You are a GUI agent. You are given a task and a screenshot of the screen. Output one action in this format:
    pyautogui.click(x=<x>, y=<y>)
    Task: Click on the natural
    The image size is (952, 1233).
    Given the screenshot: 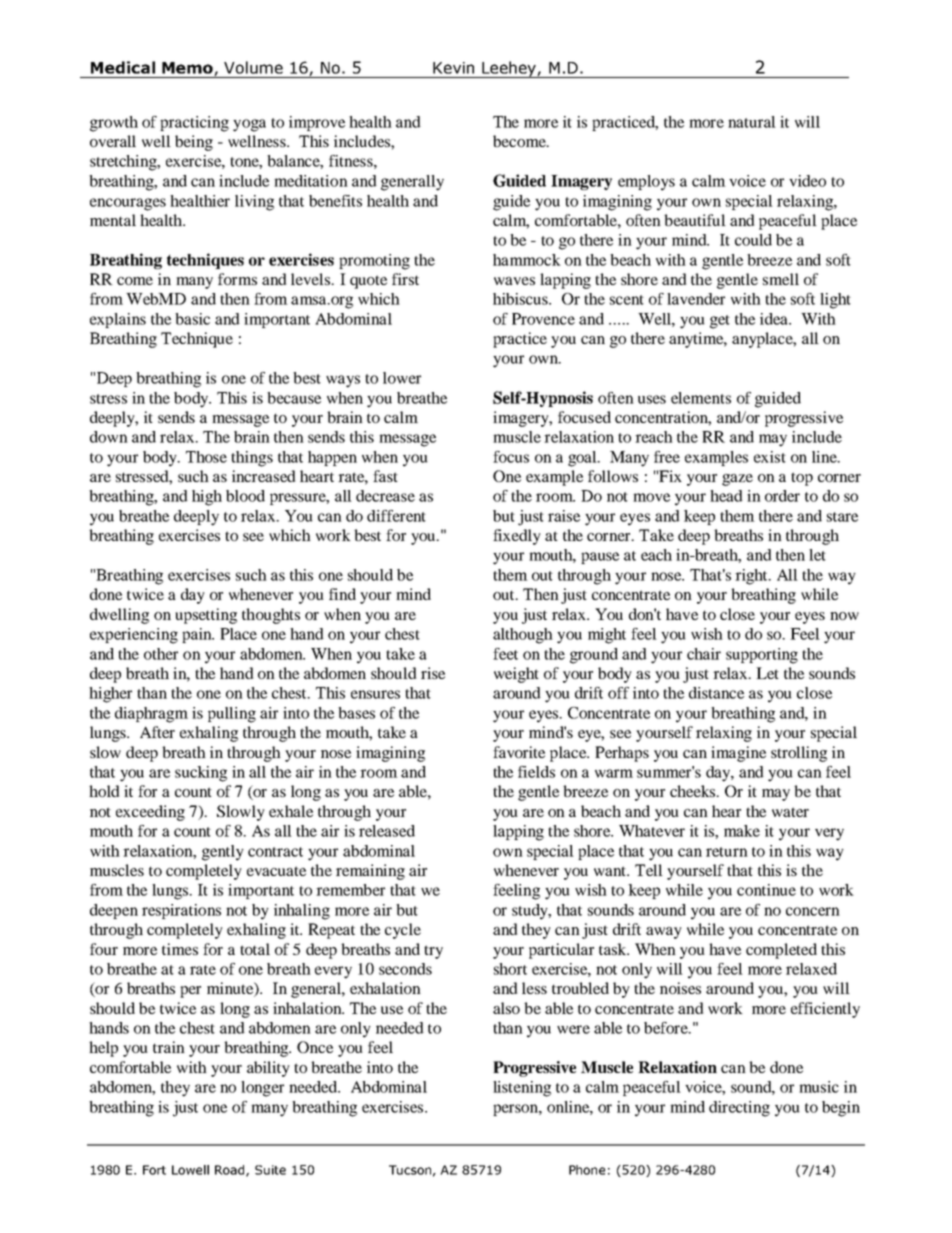 What is the action you would take?
    pyautogui.click(x=752, y=122)
